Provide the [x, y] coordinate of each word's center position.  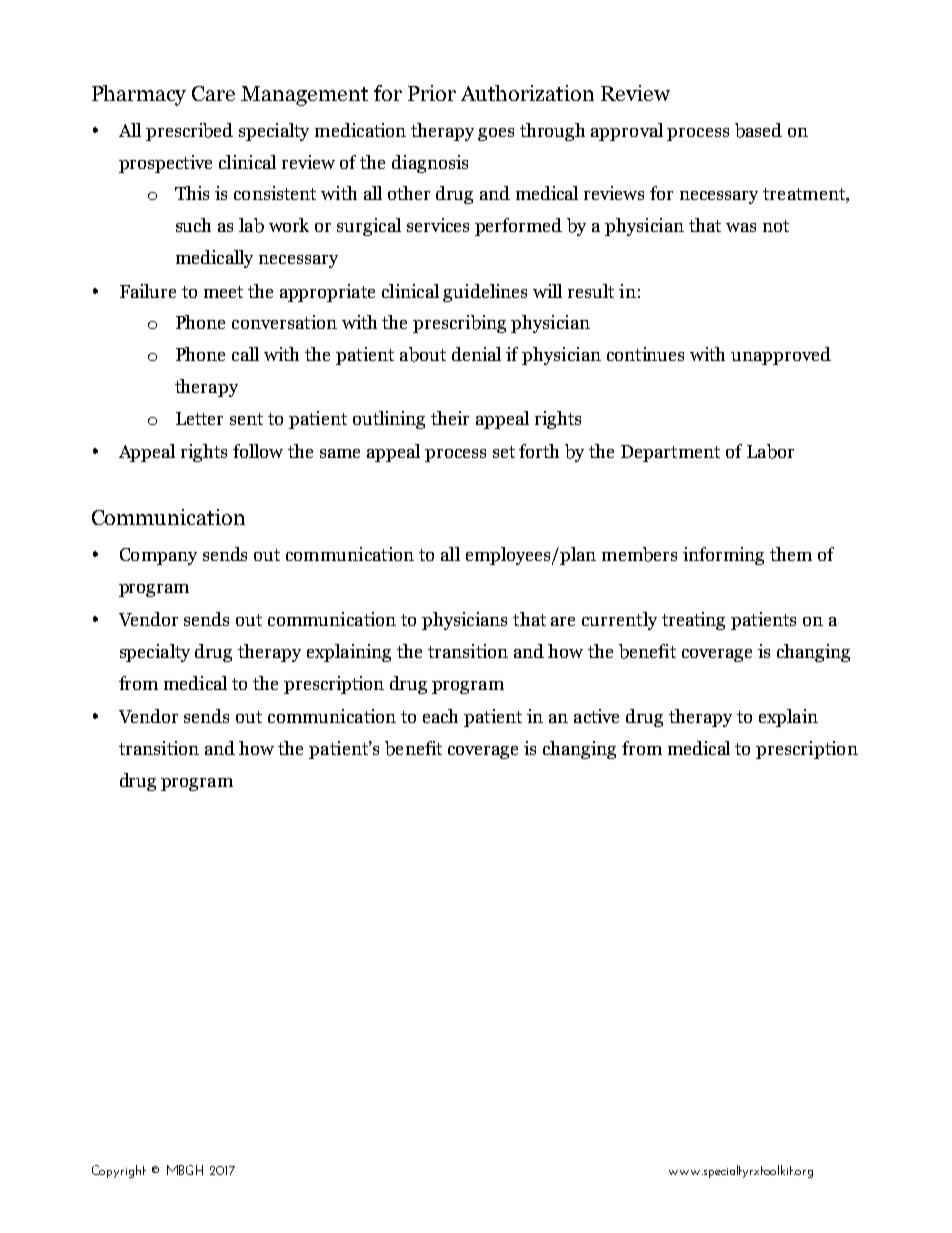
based [758, 130]
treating [693, 621]
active [596, 716]
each [440, 716]
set [504, 452]
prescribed [189, 132]
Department [670, 453]
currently [619, 621]
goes [496, 134]
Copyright [119, 1171]
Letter [199, 418]
